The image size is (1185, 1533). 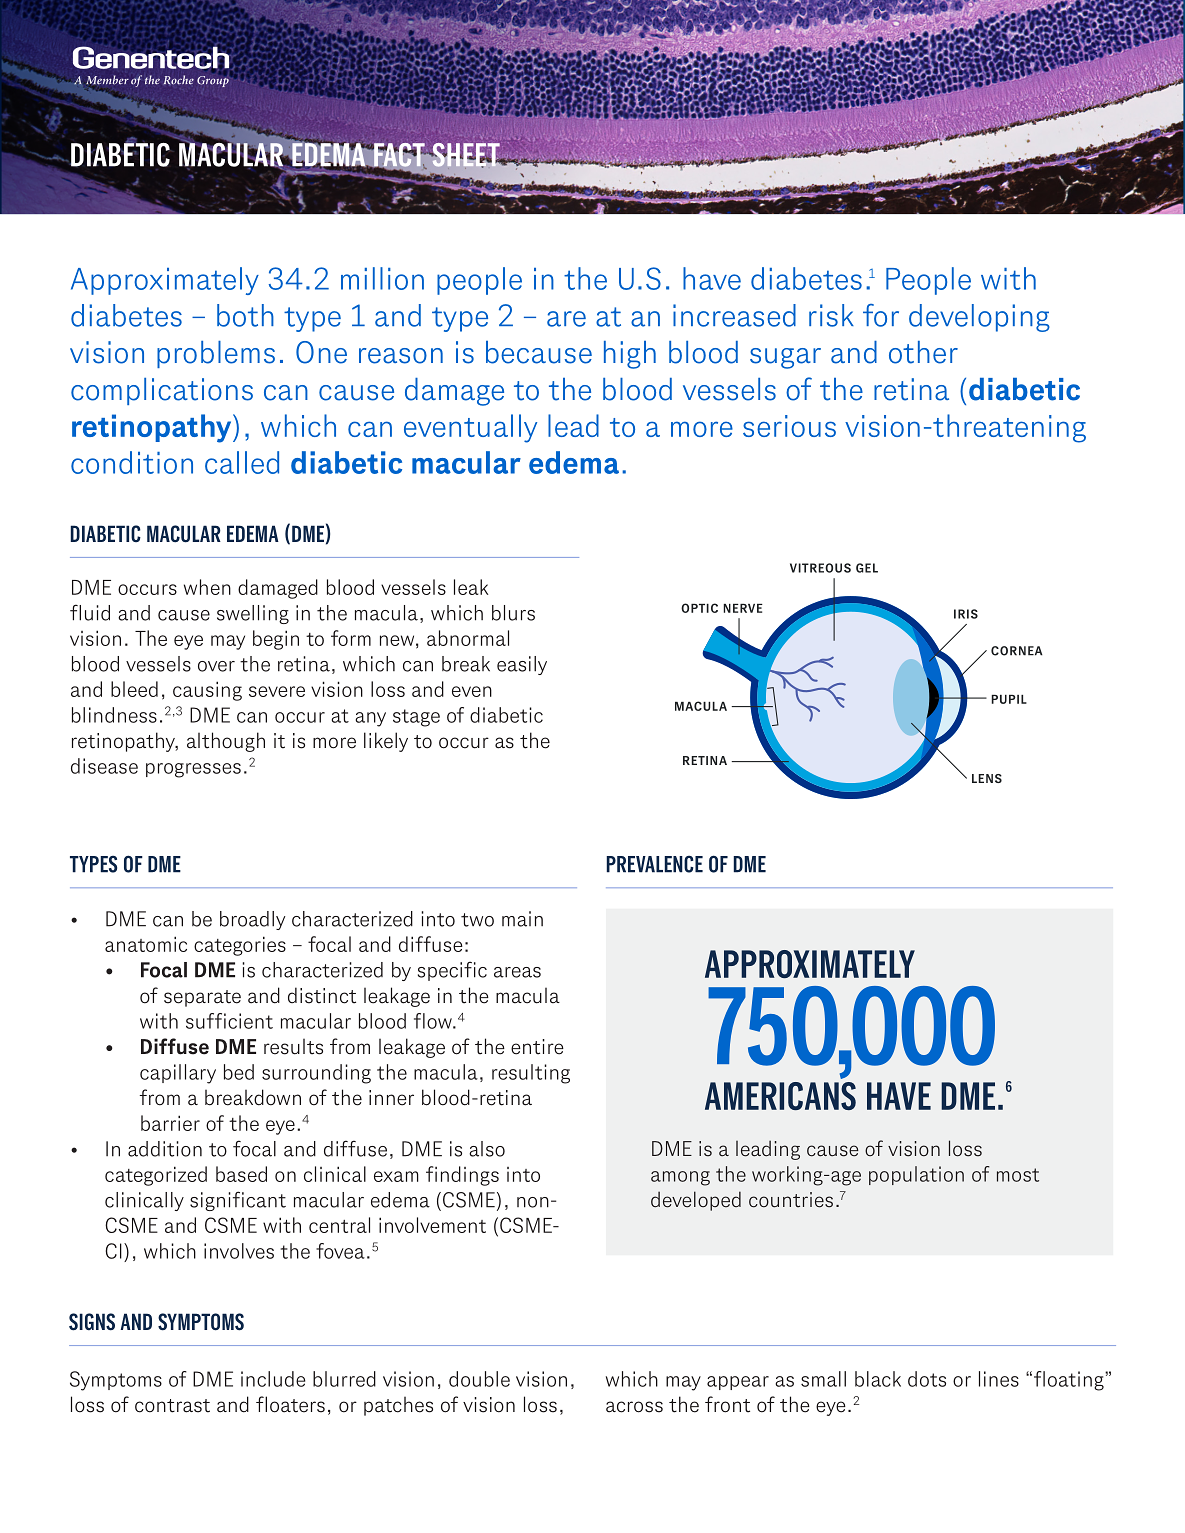 What do you see at coordinates (226, 742) in the document?
I see `although` at bounding box center [226, 742].
